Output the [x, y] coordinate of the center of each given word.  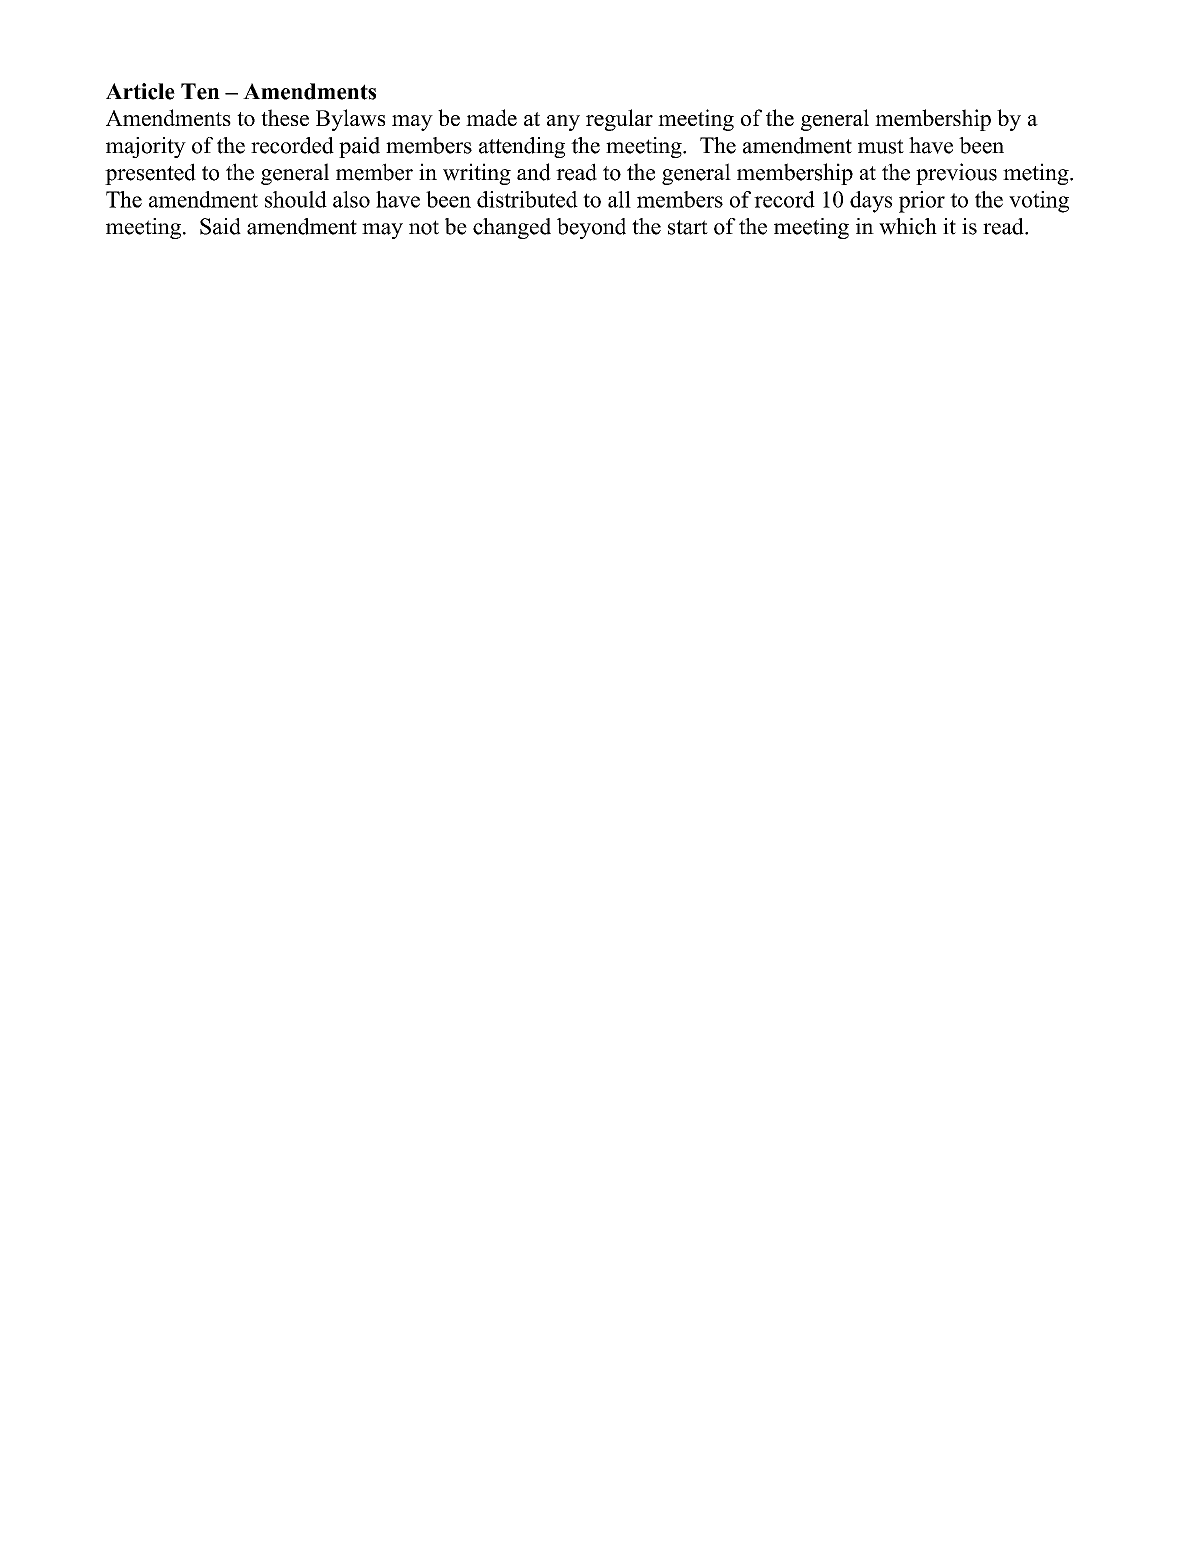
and [534, 172]
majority [146, 147]
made [491, 117]
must [881, 146]
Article [140, 91]
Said [220, 226]
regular [619, 120]
